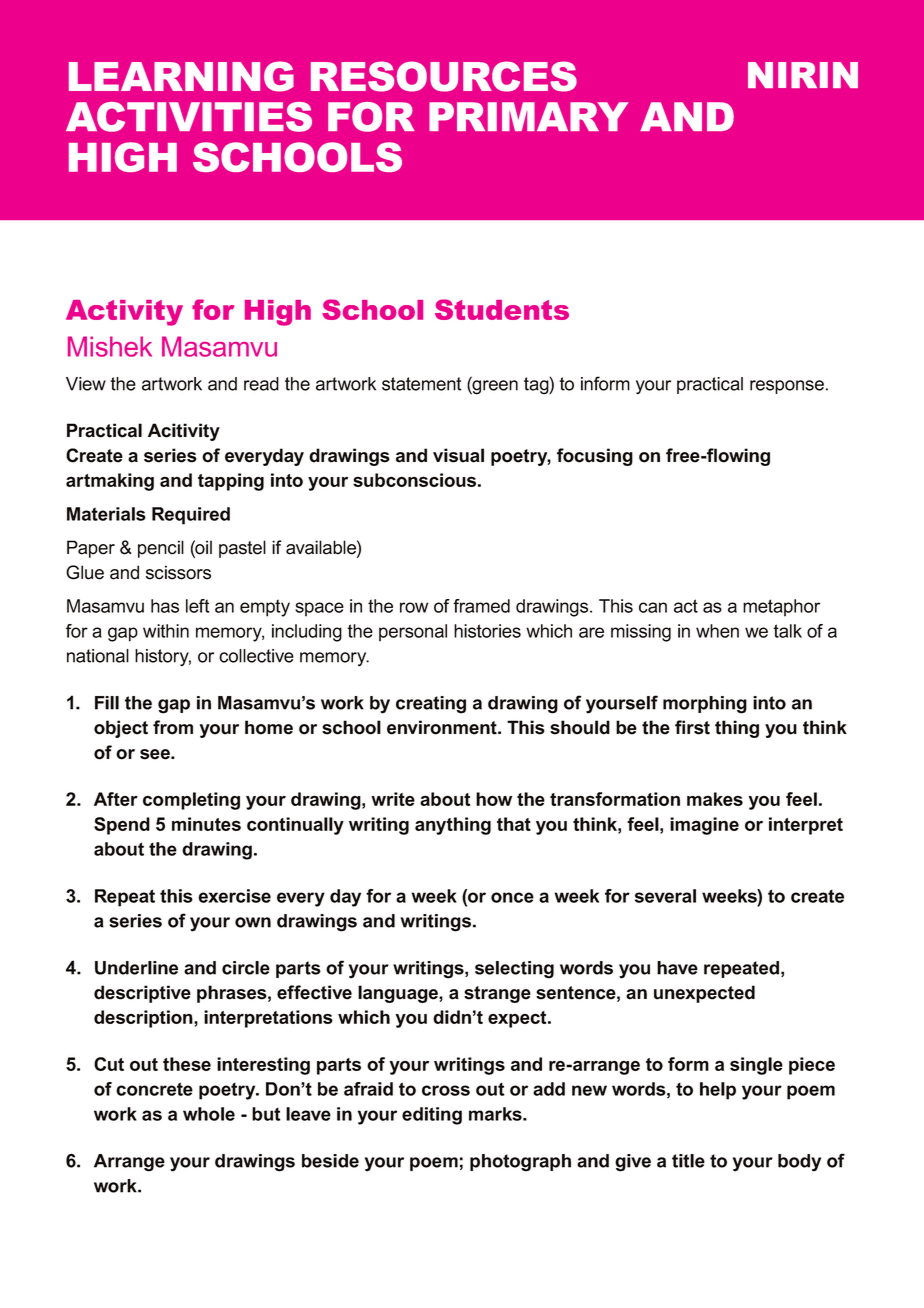  I want to click on tapping, so click(231, 482).
